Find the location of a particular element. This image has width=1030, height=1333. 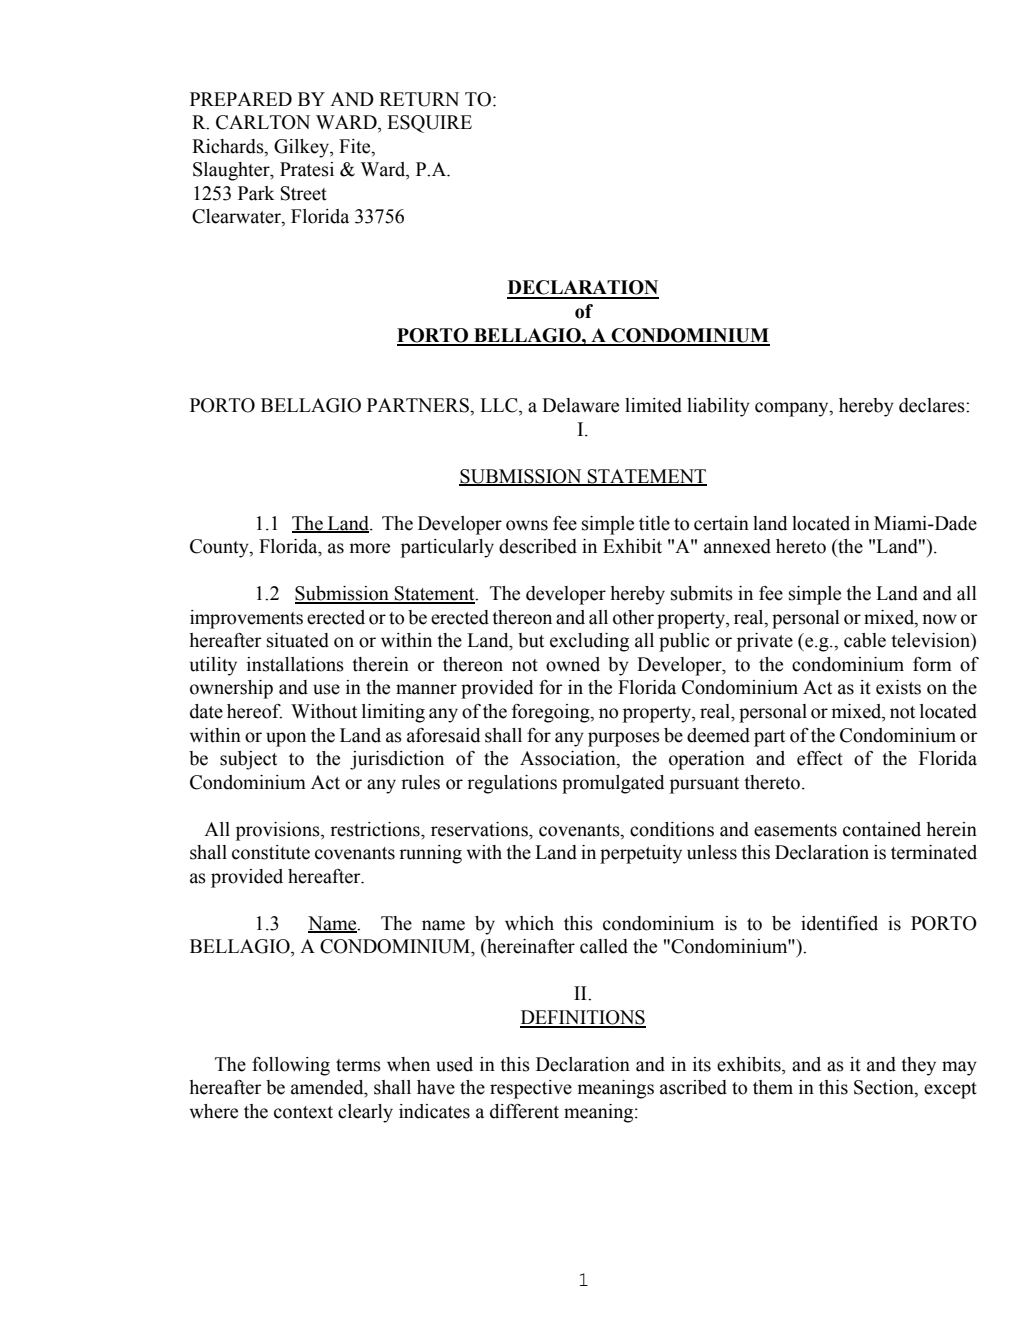

provisions is located at coordinates (279, 831).
